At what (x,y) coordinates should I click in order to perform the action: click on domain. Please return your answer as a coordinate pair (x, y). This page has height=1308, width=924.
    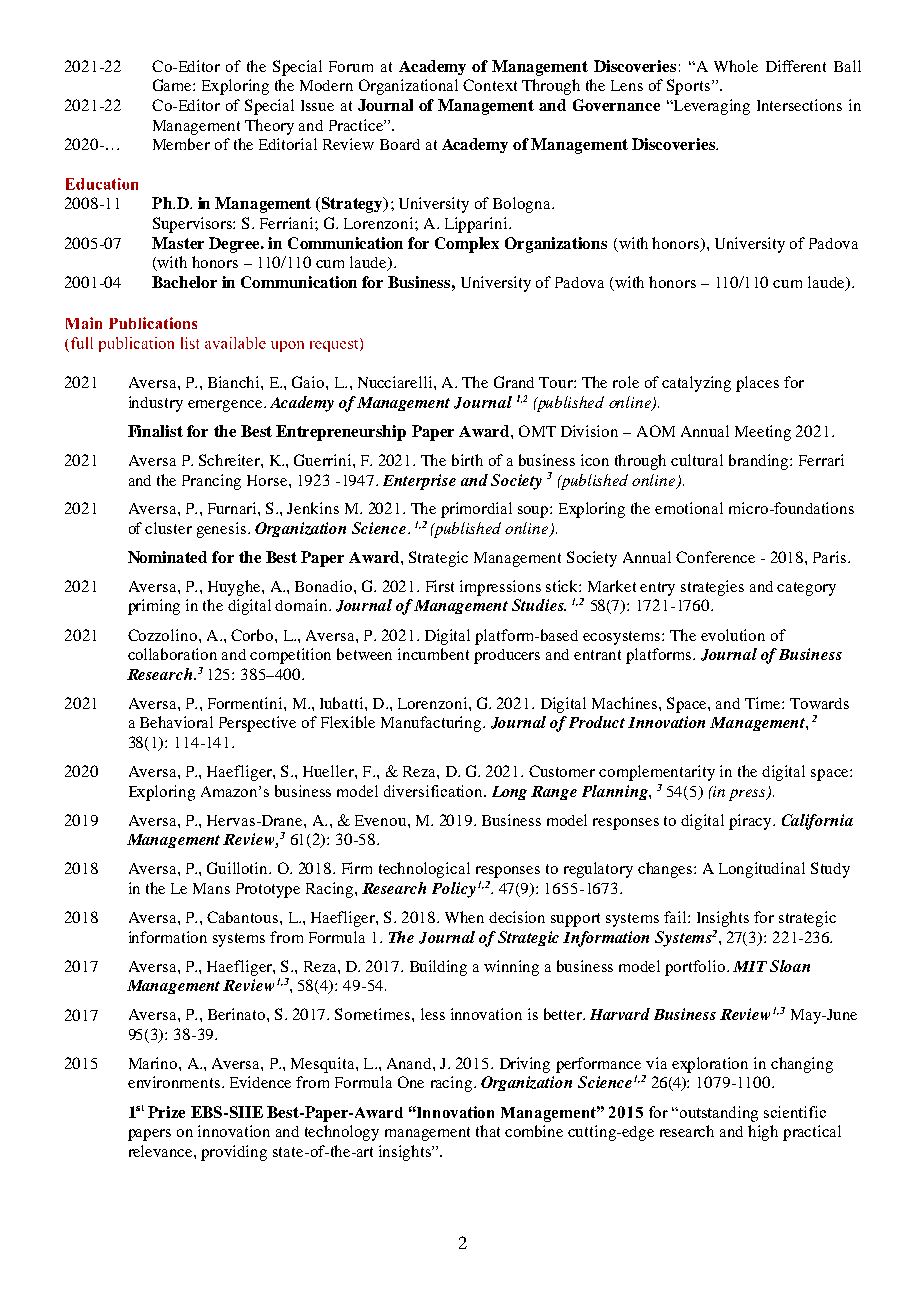
    Looking at the image, I should click on (302, 605).
